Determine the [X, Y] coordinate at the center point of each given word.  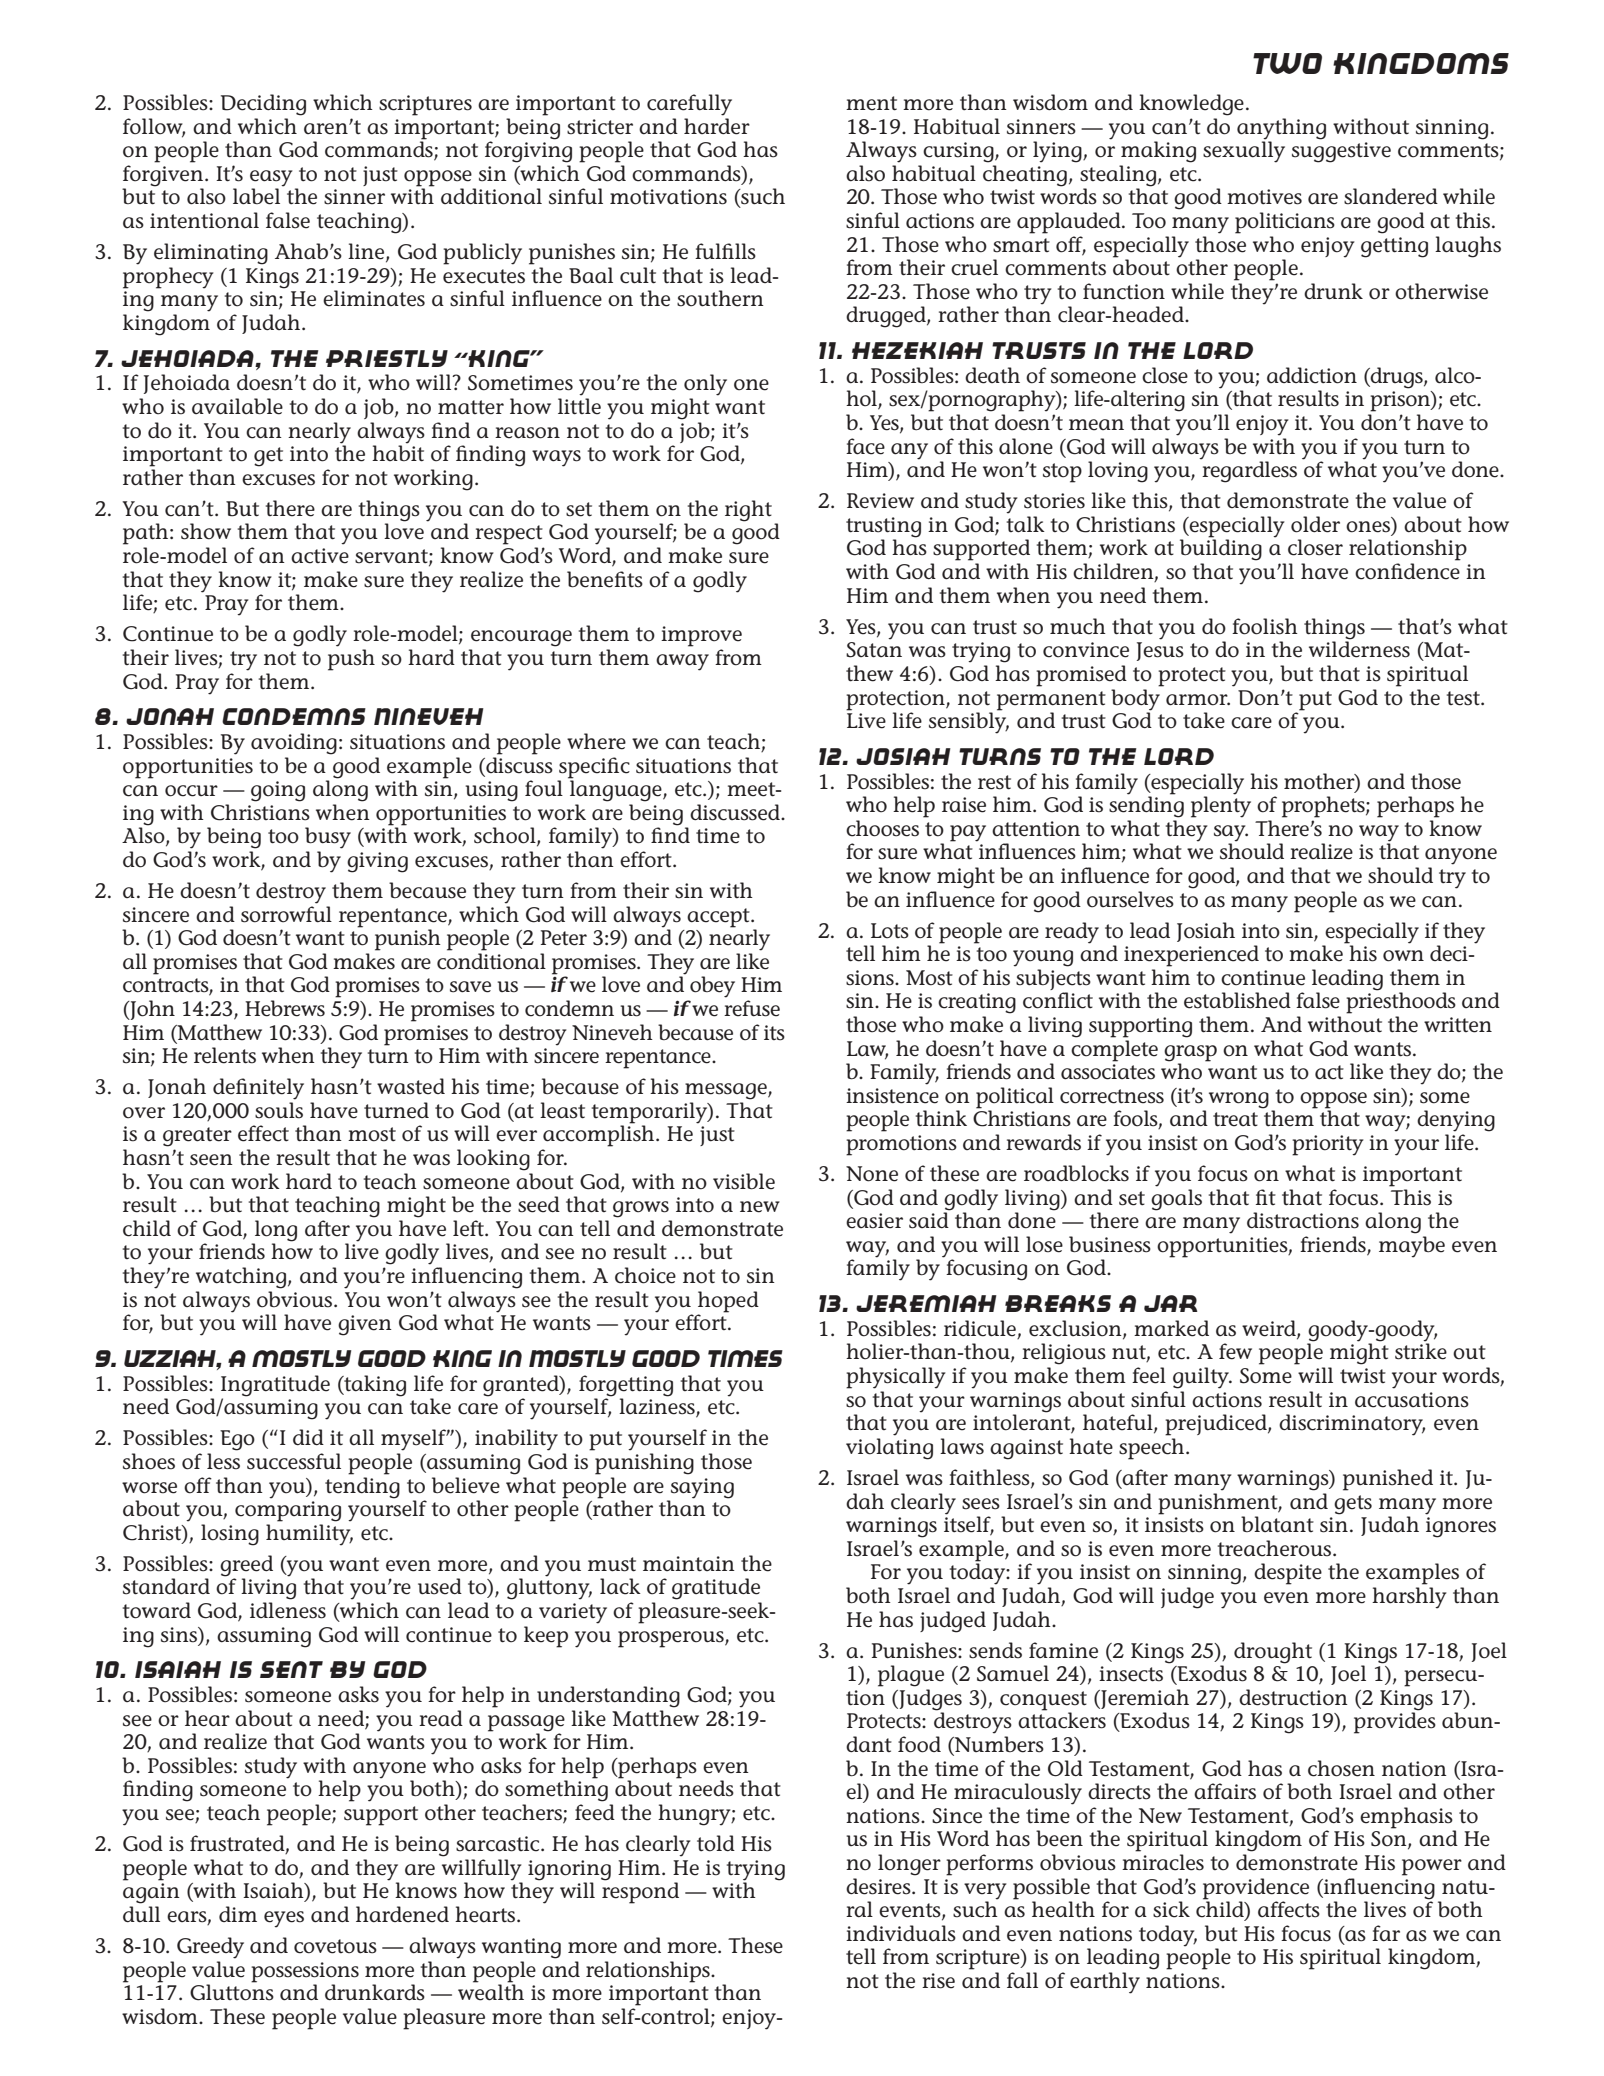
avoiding [294, 744]
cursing [959, 152]
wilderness [1359, 649]
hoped [728, 1302]
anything [1281, 129]
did [308, 1437]
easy [271, 179]
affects [1289, 1909]
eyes [284, 1919]
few [1235, 1351]
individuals [901, 1933]
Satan [874, 650]
